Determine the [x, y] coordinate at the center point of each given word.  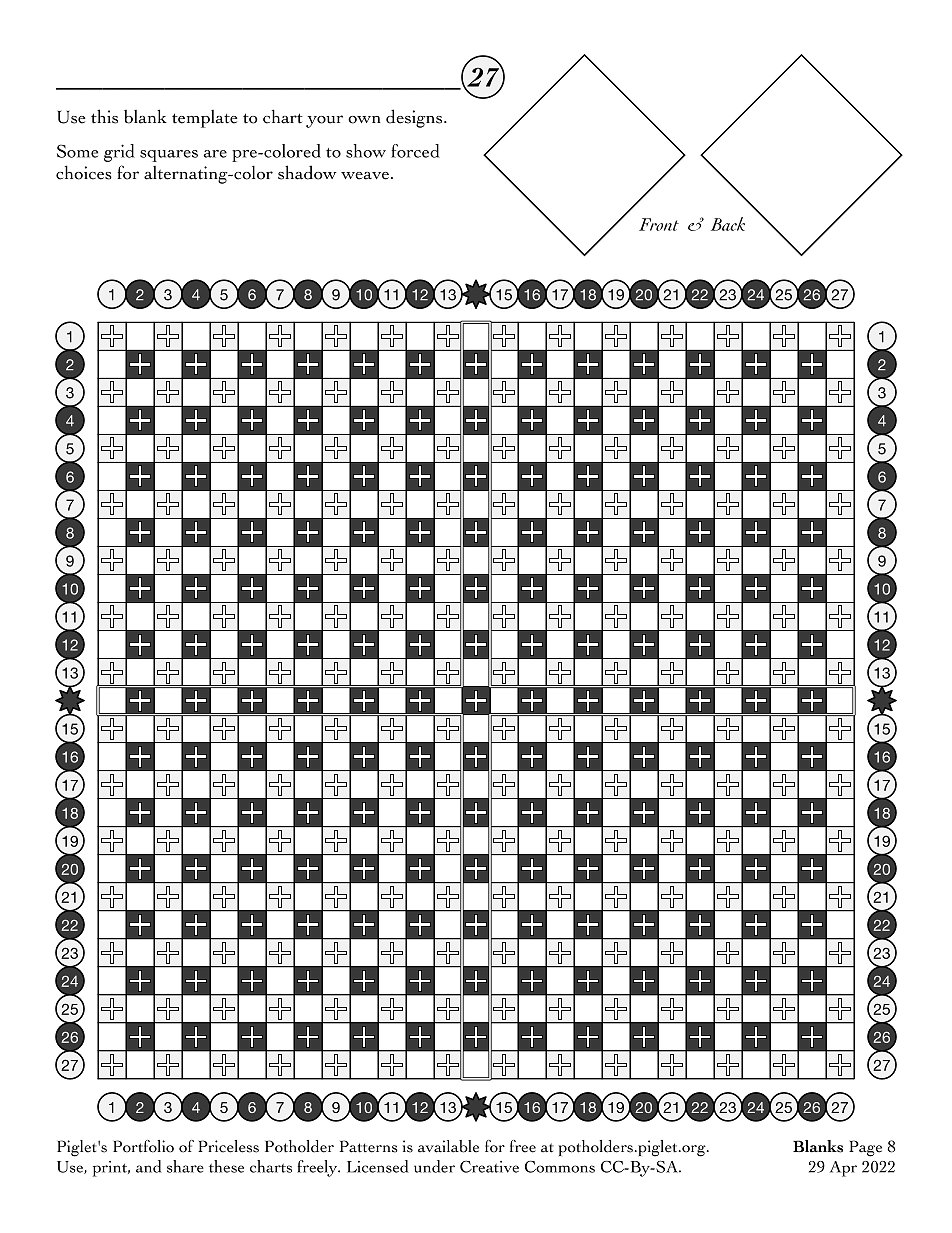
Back [728, 224]
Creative [489, 1167]
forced [415, 151]
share [185, 1166]
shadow [307, 172]
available [448, 1146]
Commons [560, 1166]
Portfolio [143, 1146]
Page [865, 1148]
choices [84, 172]
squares [169, 156]
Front [659, 224]
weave [365, 176]
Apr [843, 1169]
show [366, 151]
